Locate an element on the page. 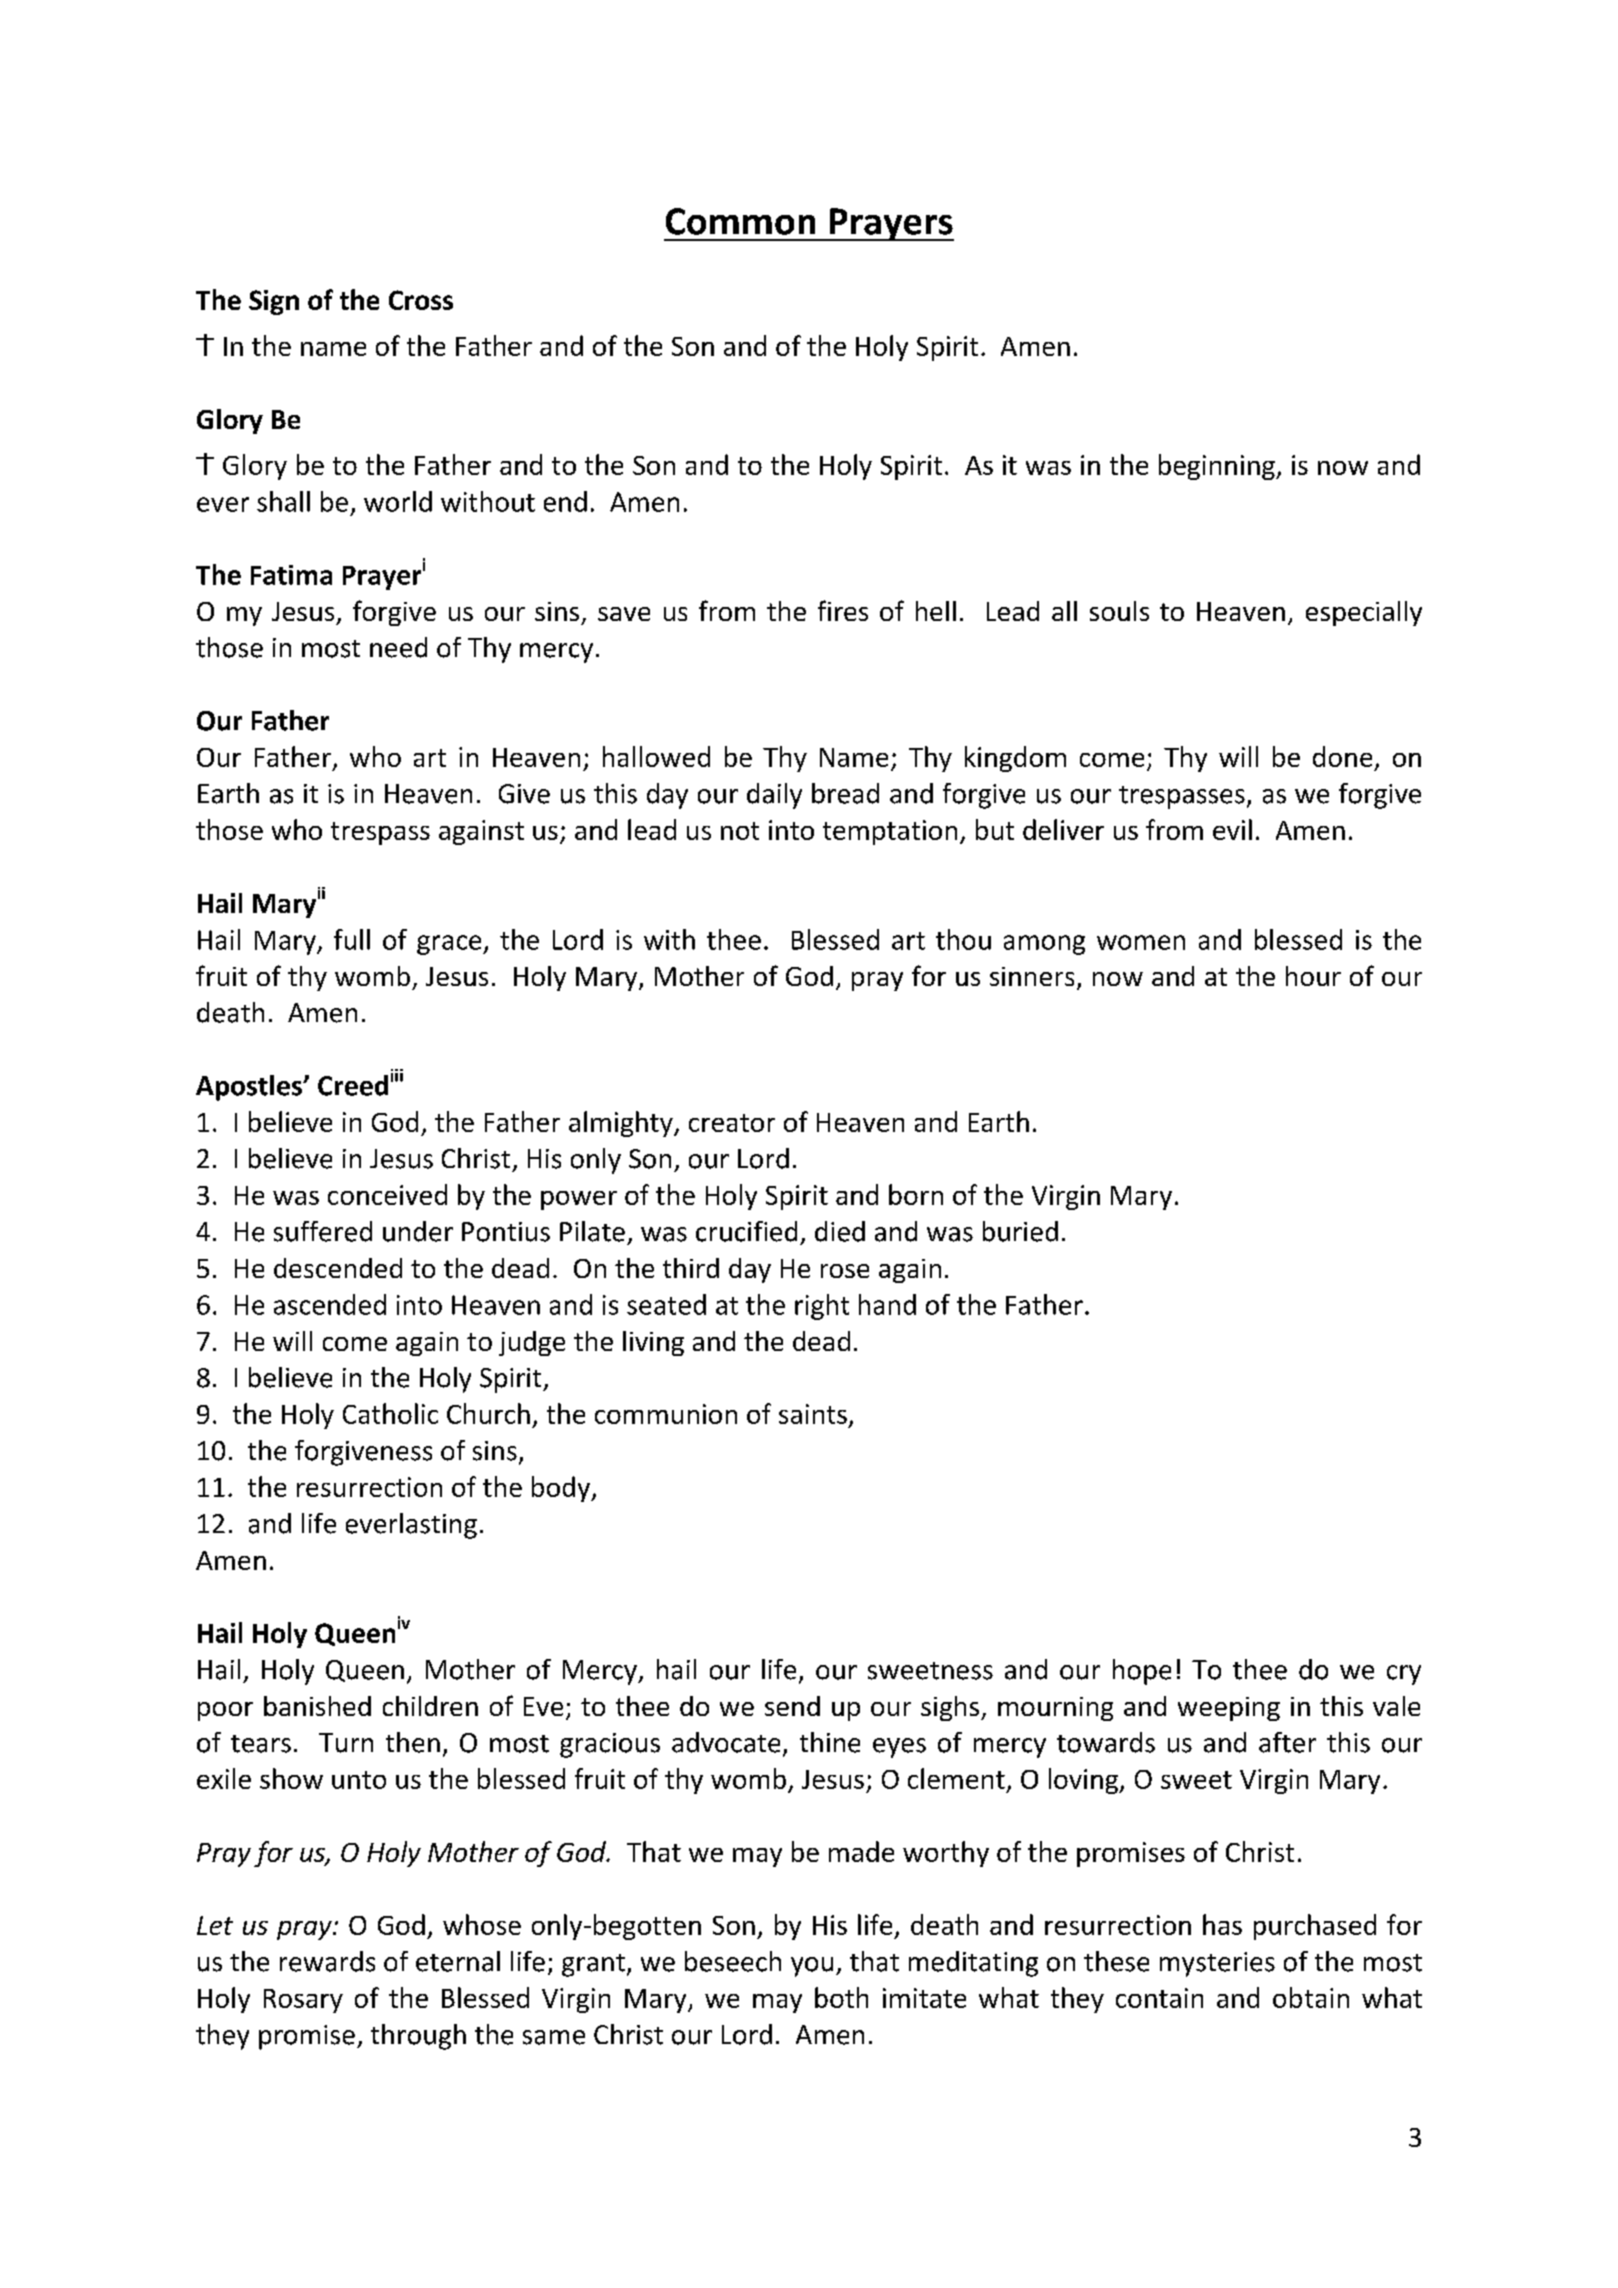  Cross is located at coordinates (421, 300).
